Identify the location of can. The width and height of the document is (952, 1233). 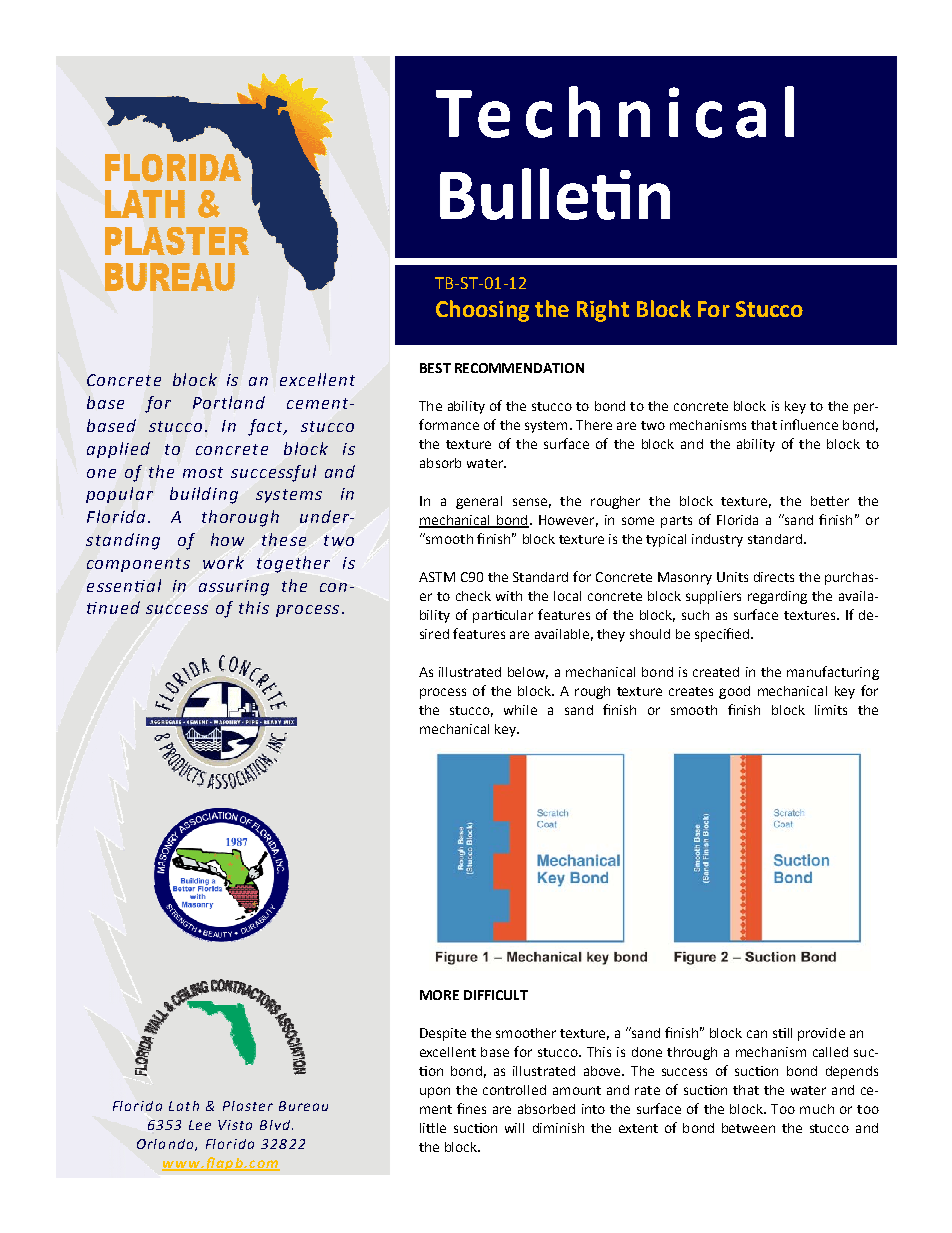
(757, 1034).
